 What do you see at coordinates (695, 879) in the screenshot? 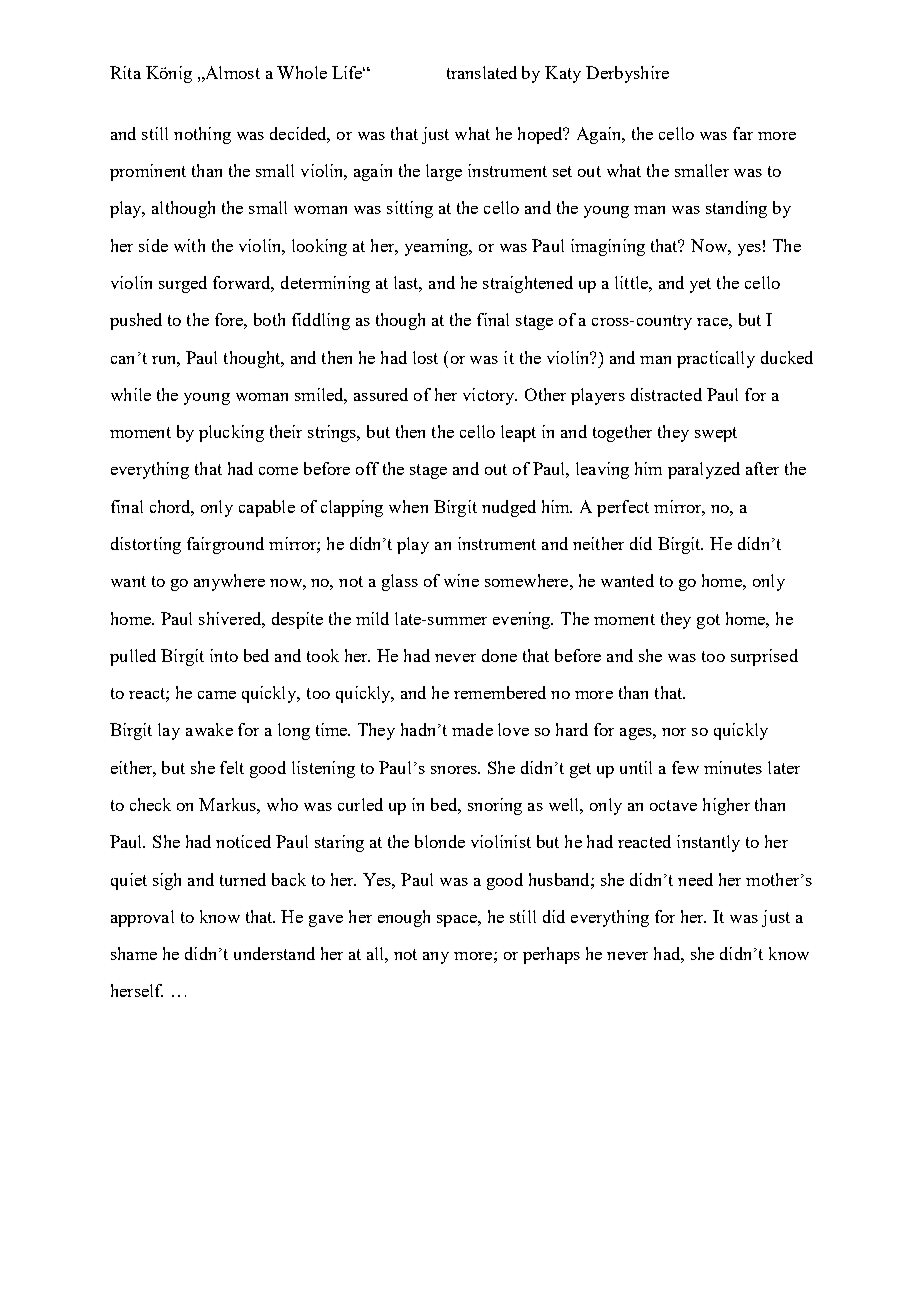
I see `need` at bounding box center [695, 879].
